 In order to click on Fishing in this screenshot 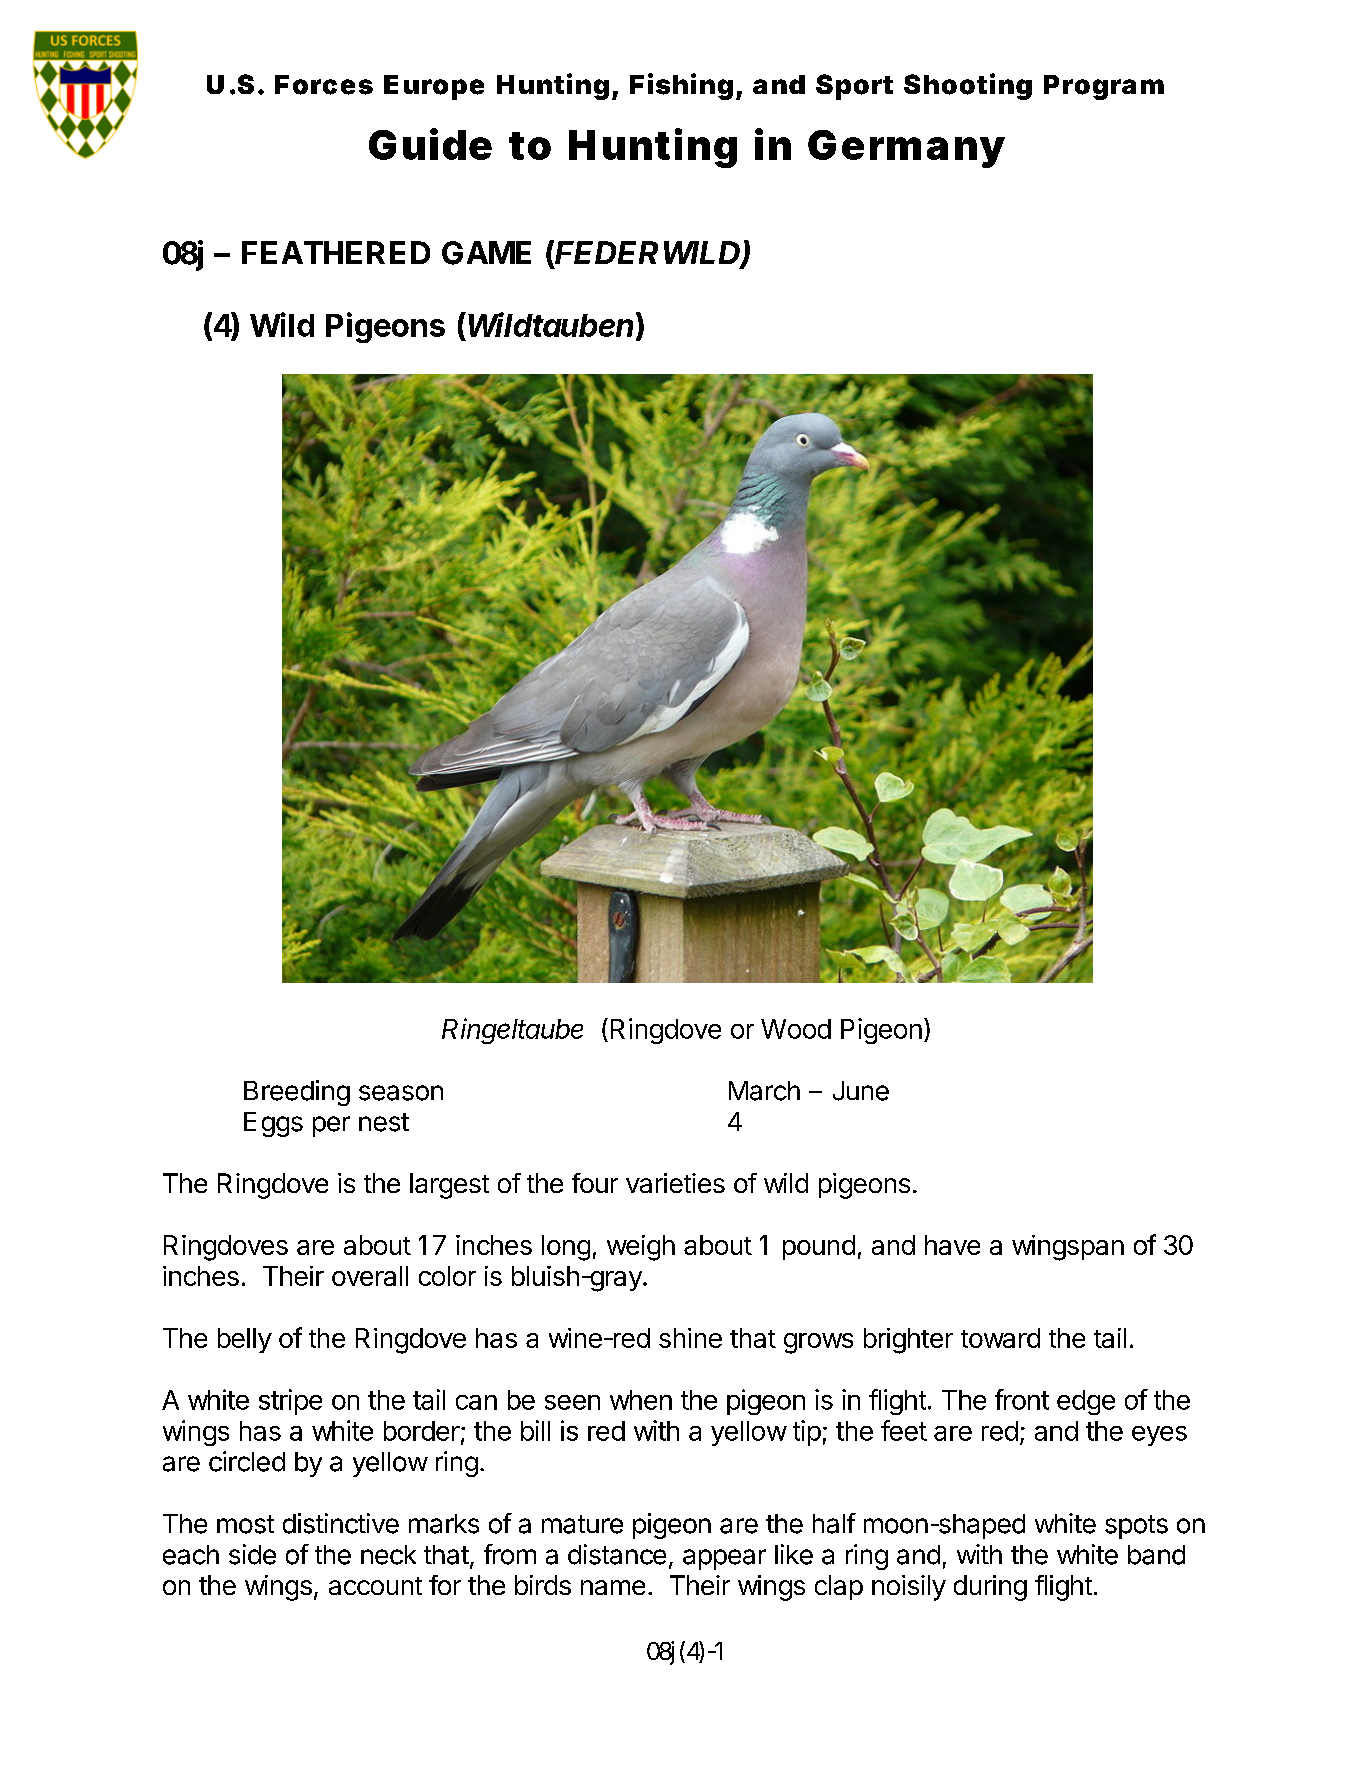, I will do `click(681, 86)`.
